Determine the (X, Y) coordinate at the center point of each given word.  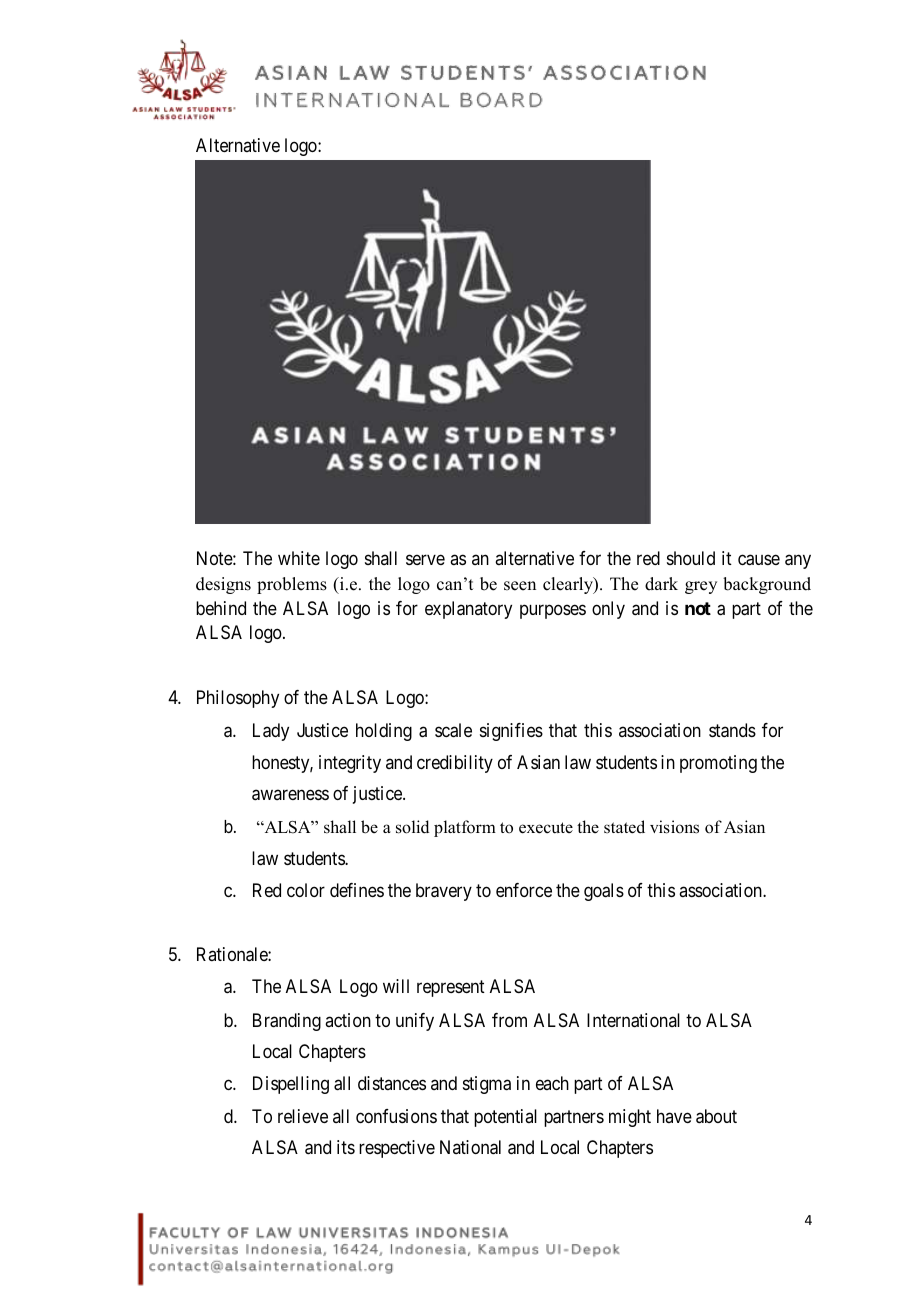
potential (505, 1118)
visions (674, 827)
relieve (303, 1116)
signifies (511, 732)
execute (546, 828)
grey (701, 587)
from (509, 1020)
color (306, 890)
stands (732, 730)
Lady (271, 732)
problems (292, 585)
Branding (287, 1022)
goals (604, 892)
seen (520, 586)
